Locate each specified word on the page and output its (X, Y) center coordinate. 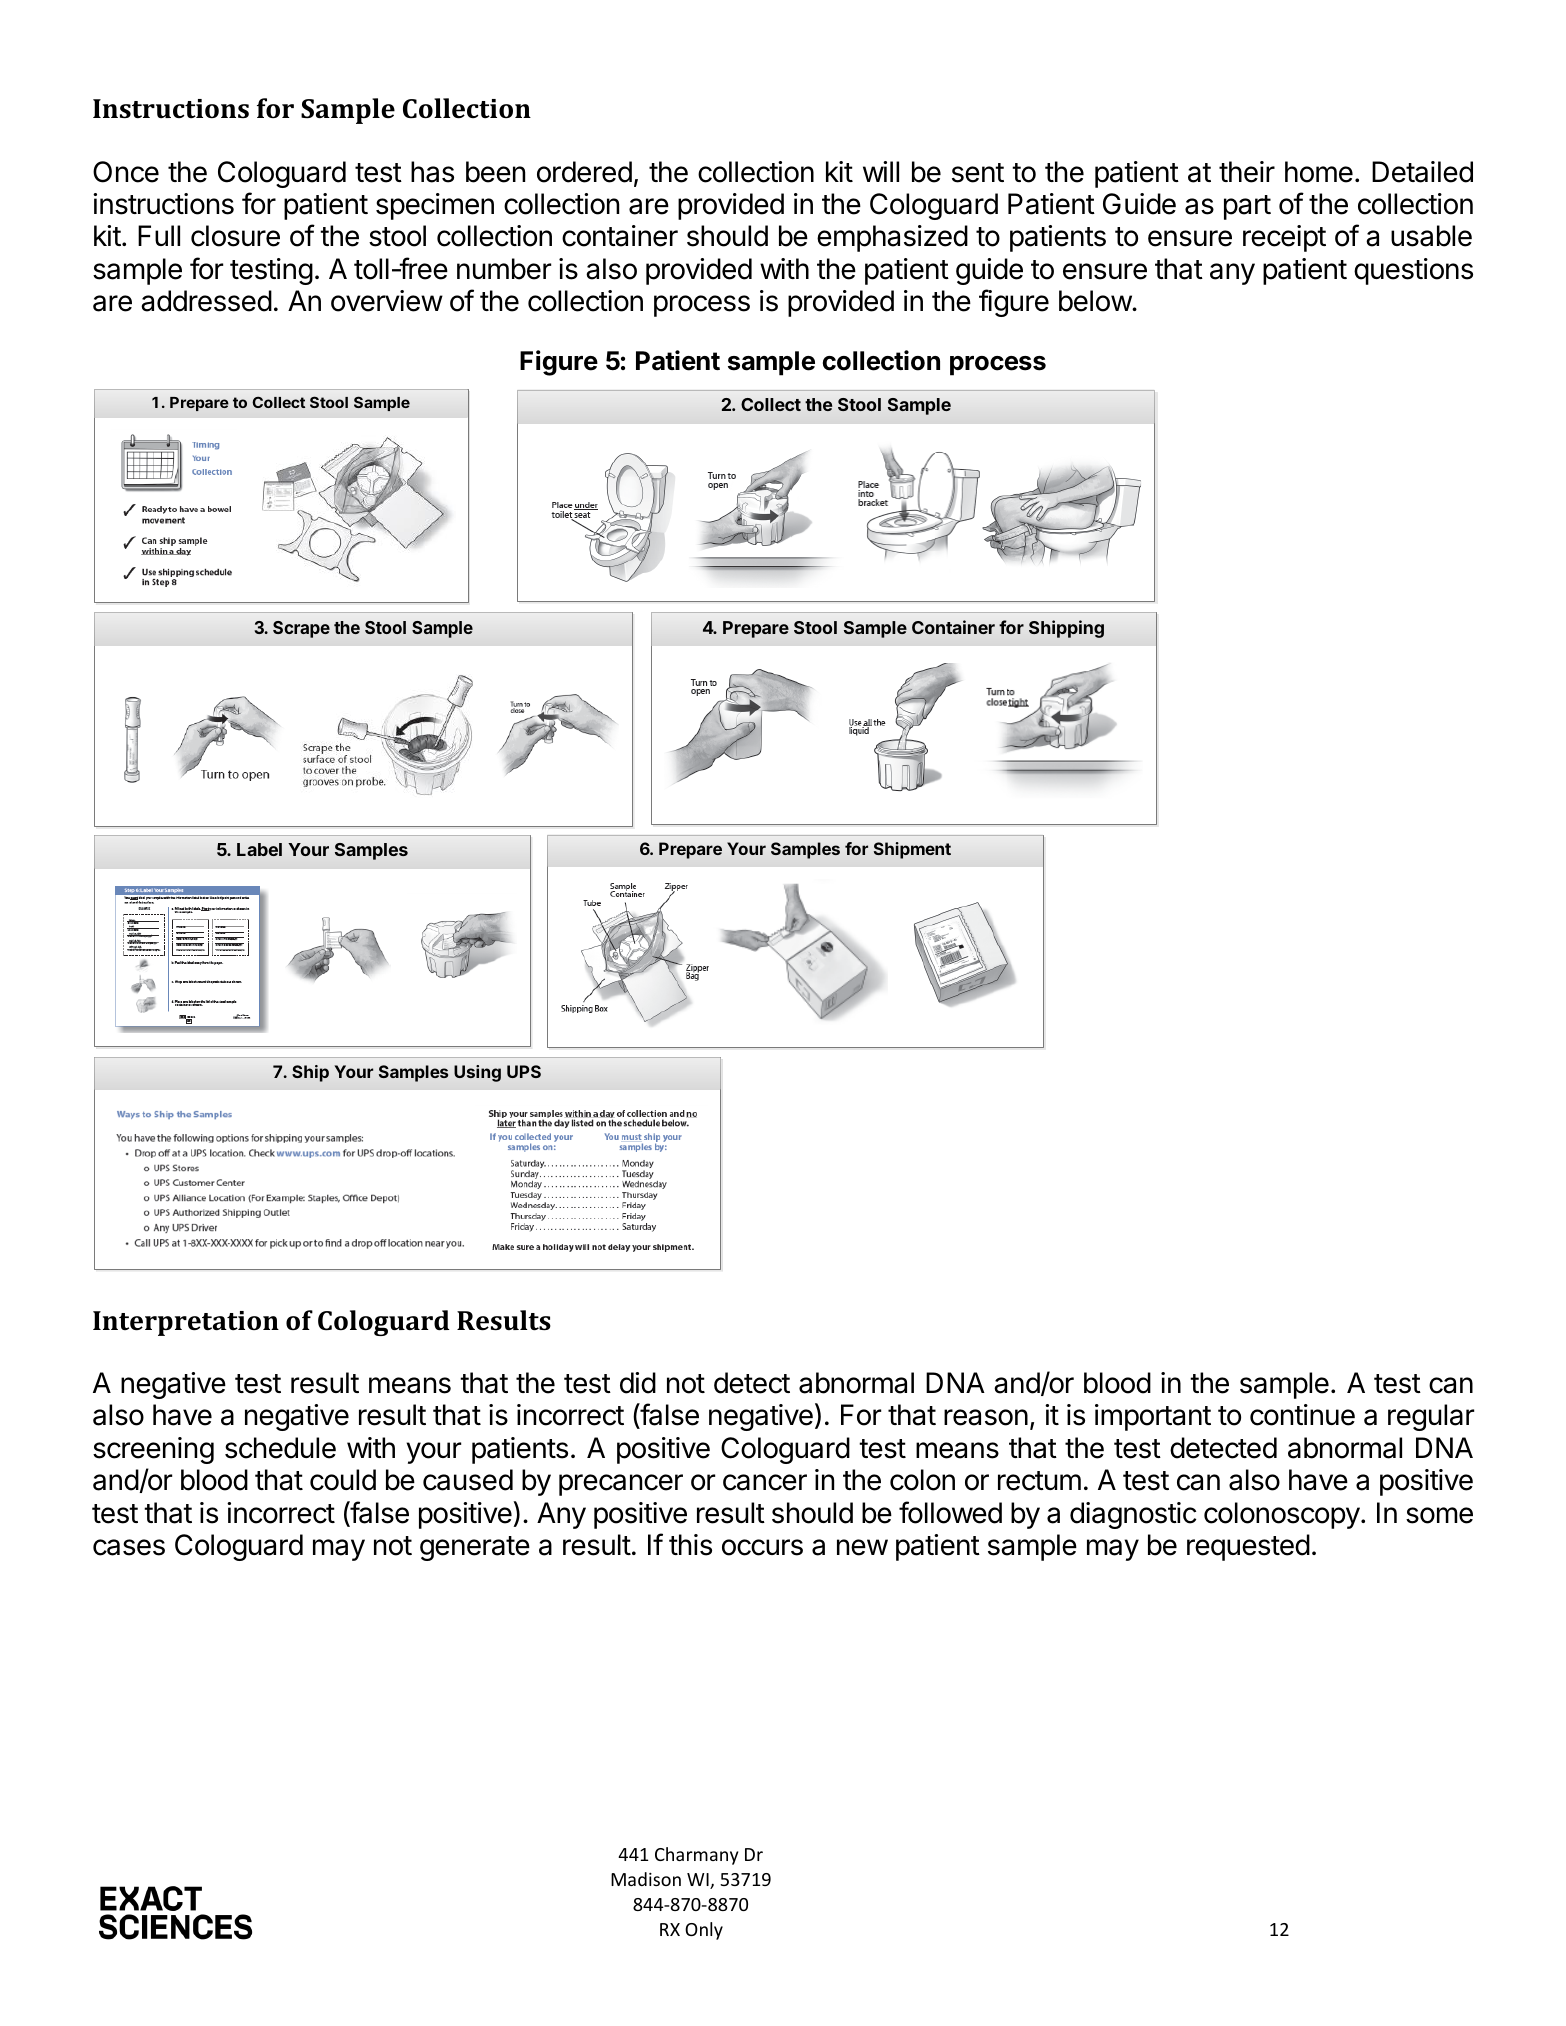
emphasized (892, 238)
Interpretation (186, 1323)
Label (259, 849)
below (1096, 301)
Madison (646, 1879)
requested (1248, 1547)
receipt (1284, 238)
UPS (524, 1071)
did (638, 1383)
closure (235, 236)
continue (1302, 1415)
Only (704, 1931)
